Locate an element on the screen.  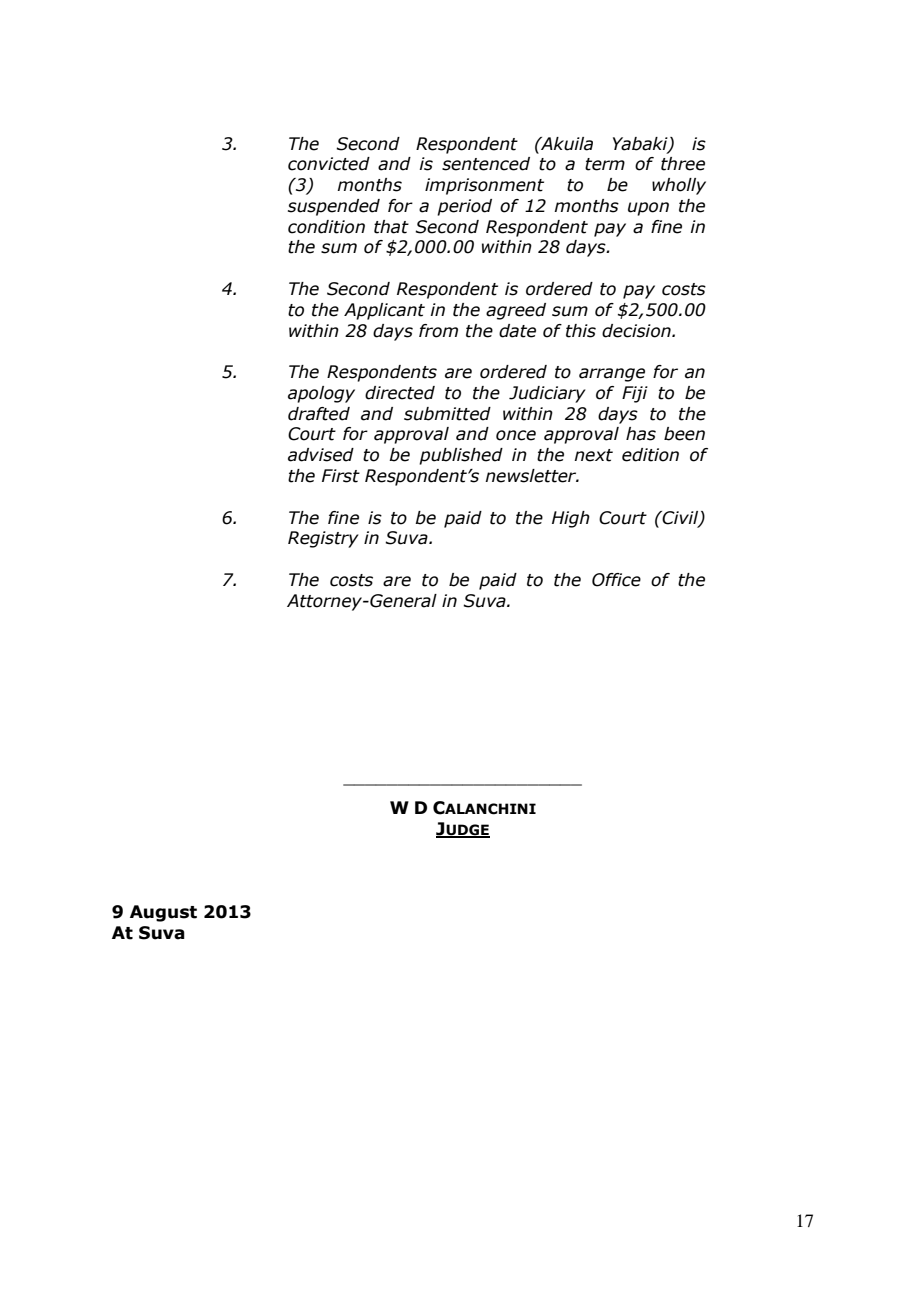
period is located at coordinates (464, 207).
